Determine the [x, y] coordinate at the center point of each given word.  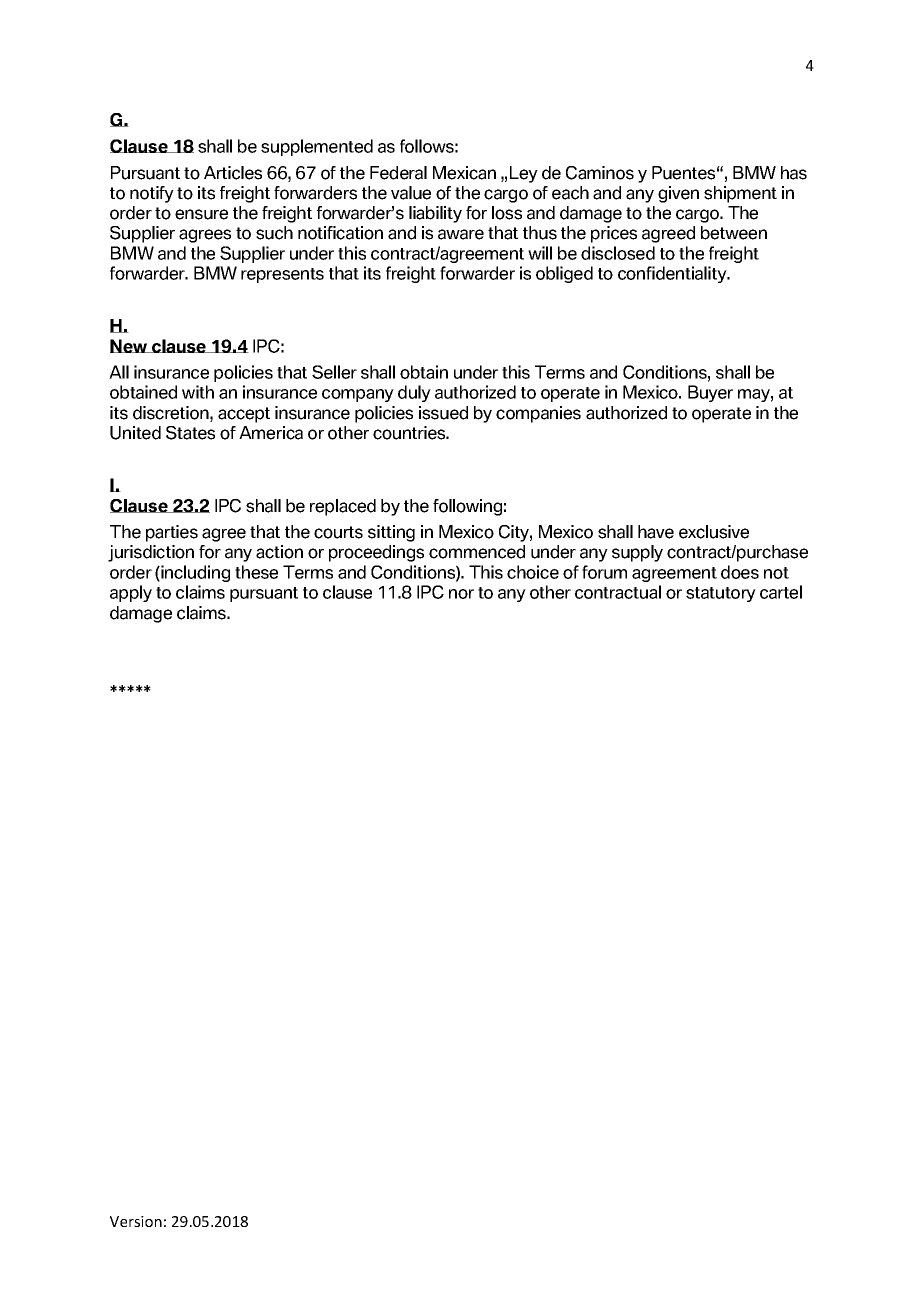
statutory [721, 594]
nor [461, 594]
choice [533, 572]
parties [172, 533]
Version [136, 1221]
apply [131, 593]
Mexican [464, 173]
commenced [477, 552]
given [678, 194]
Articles [233, 173]
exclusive [714, 532]
